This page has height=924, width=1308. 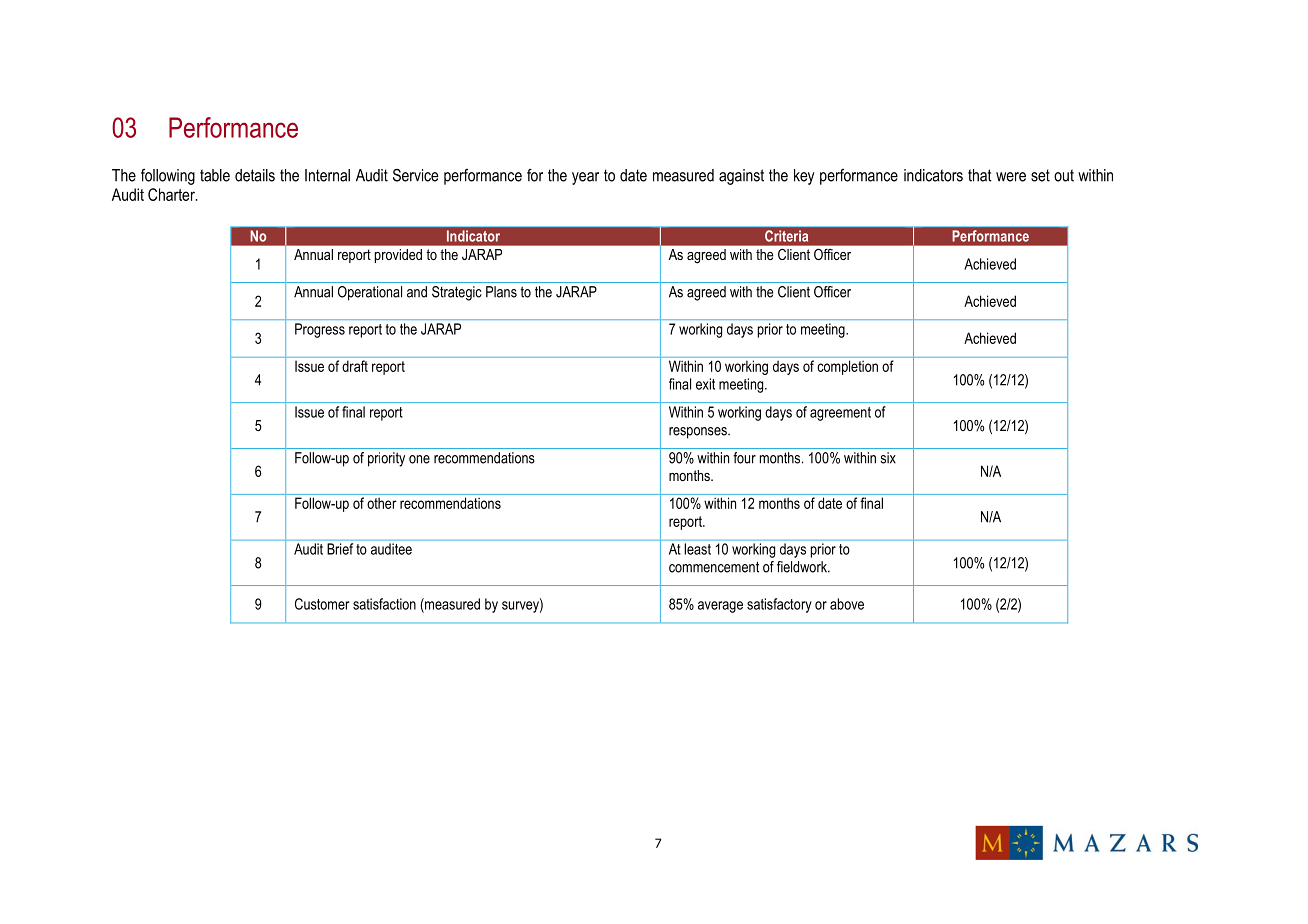 I want to click on Customer, so click(x=322, y=604).
